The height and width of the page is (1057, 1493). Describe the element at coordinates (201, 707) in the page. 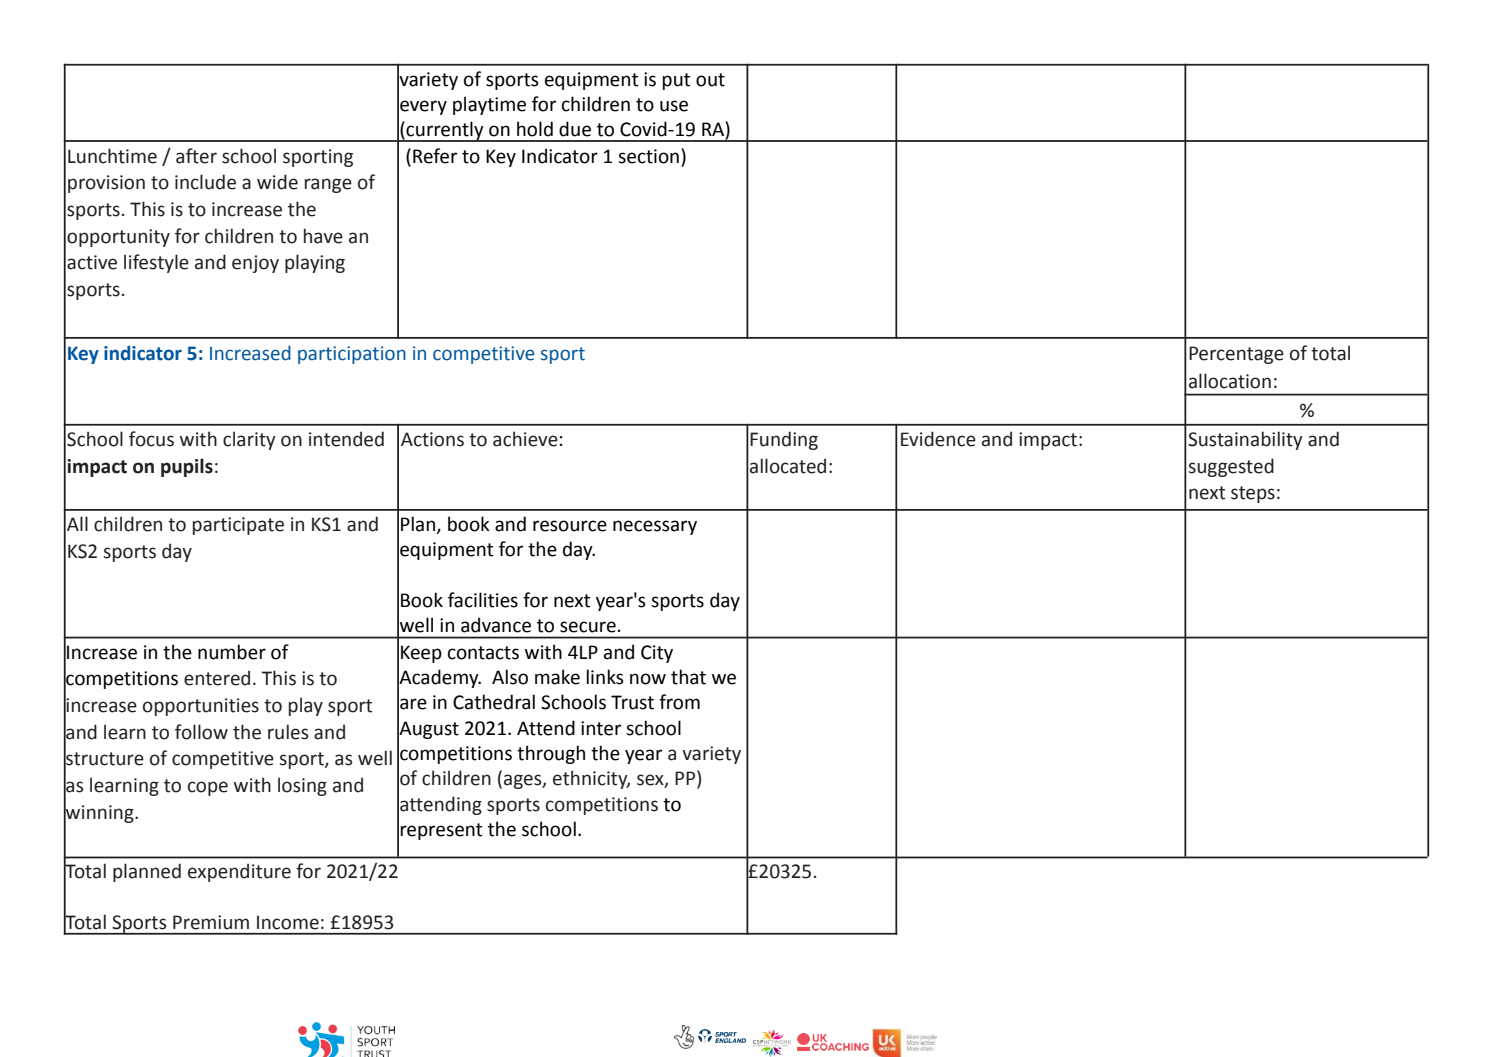

I see `opportunities` at that location.
